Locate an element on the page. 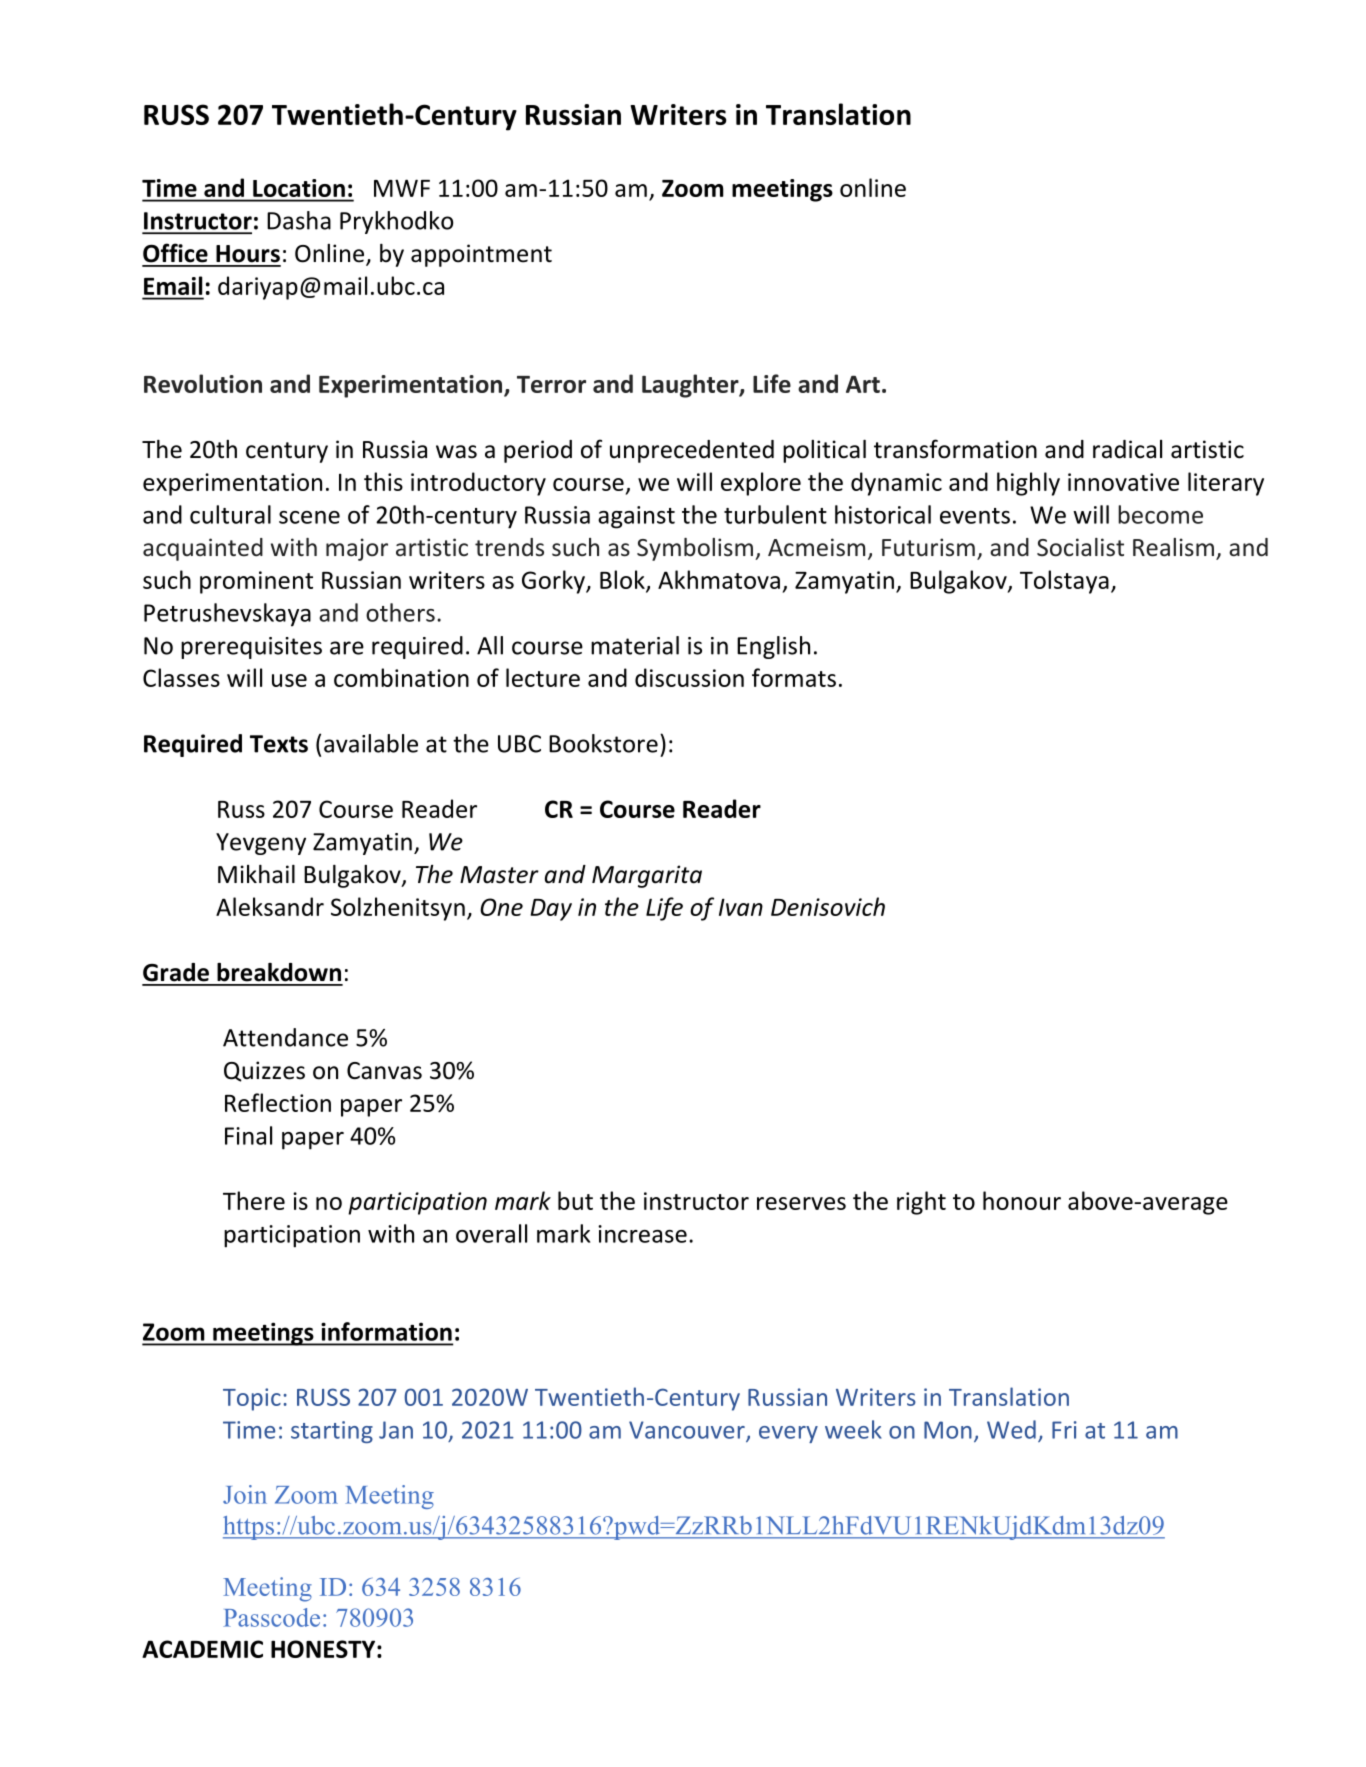 This document has height=1767, width=1366. Aleksandr is located at coordinates (270, 906).
